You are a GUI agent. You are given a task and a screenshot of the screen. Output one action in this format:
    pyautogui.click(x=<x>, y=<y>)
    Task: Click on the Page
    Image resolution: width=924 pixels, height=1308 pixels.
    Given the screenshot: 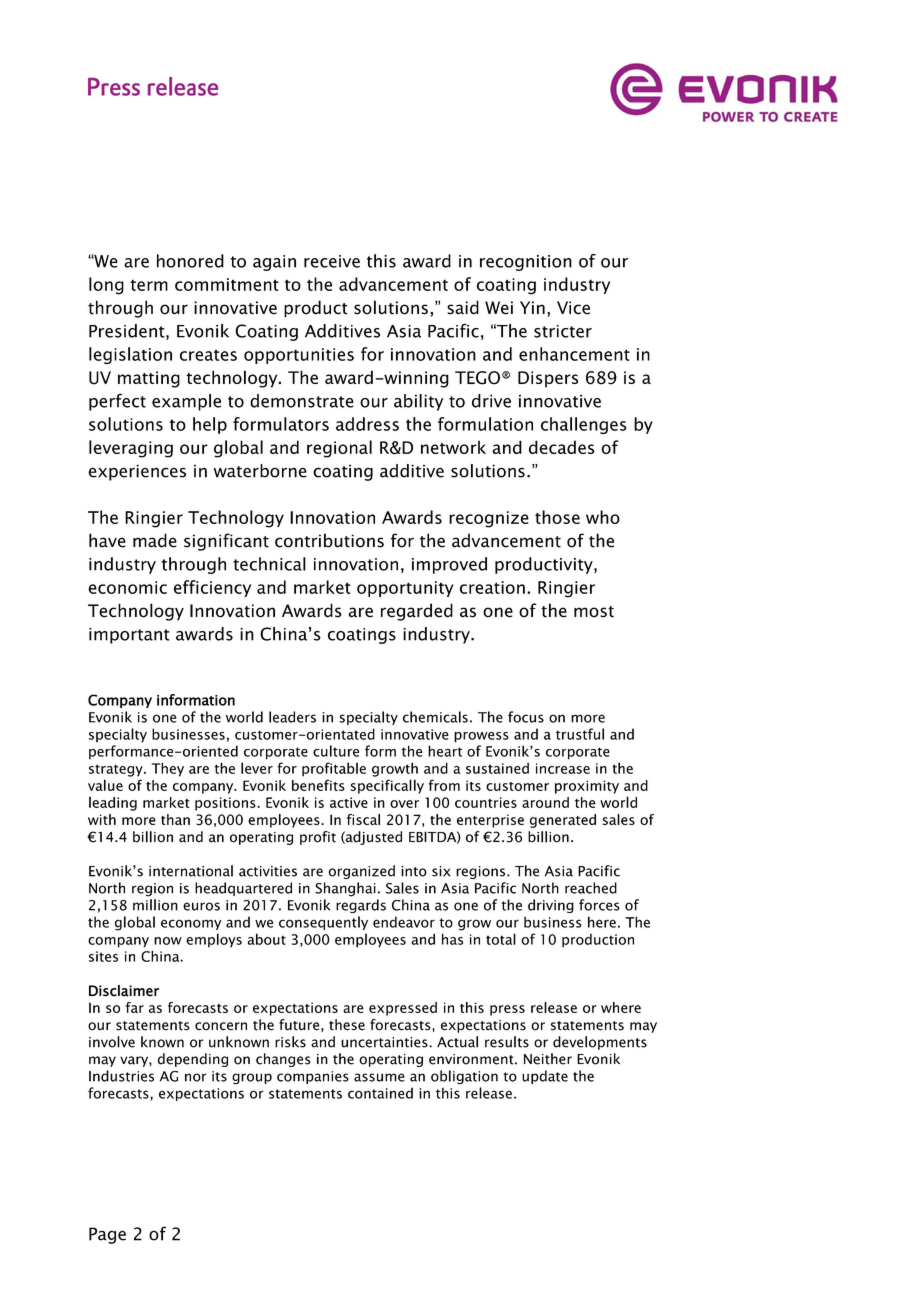 What is the action you would take?
    pyautogui.click(x=107, y=1235)
